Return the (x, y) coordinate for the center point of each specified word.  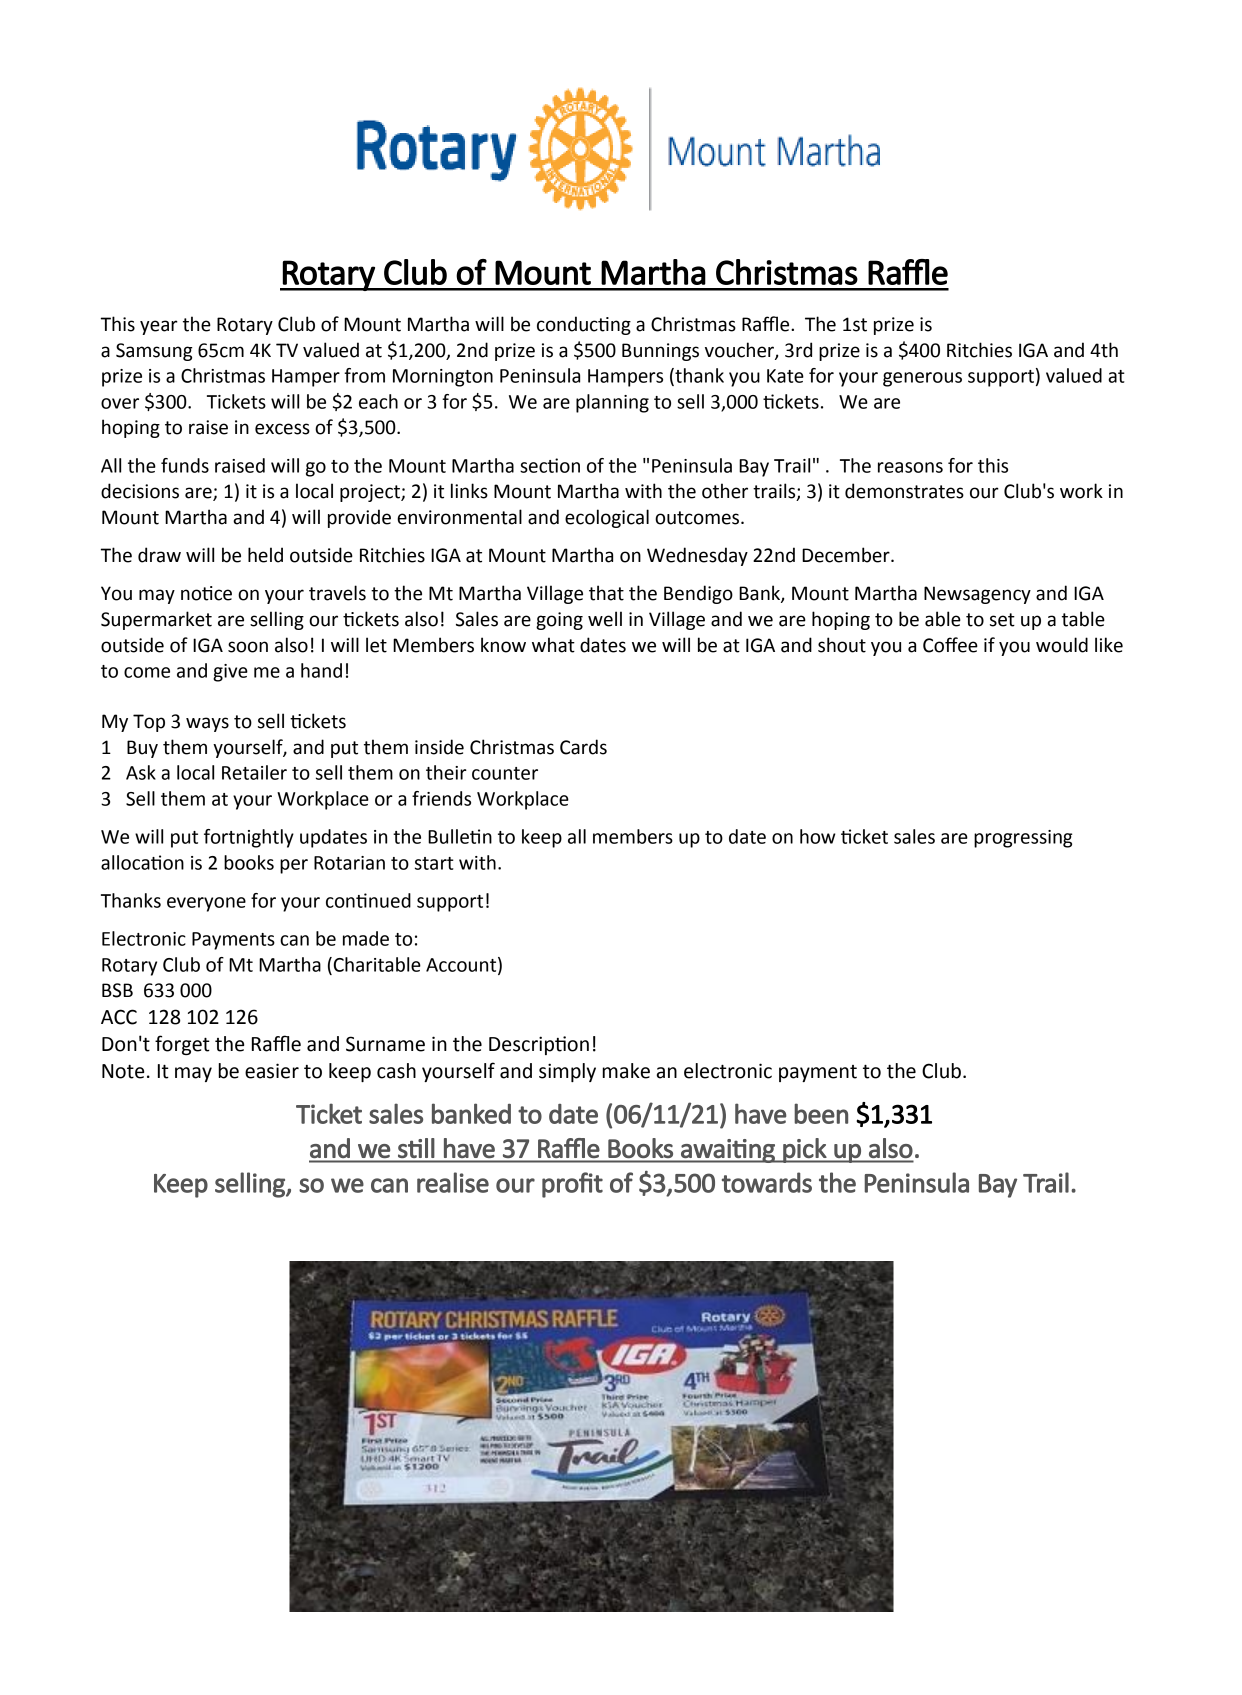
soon (248, 647)
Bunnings (660, 352)
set (1002, 620)
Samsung (154, 352)
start (434, 863)
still (416, 1148)
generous (922, 379)
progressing (1023, 839)
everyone (206, 904)
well (605, 619)
